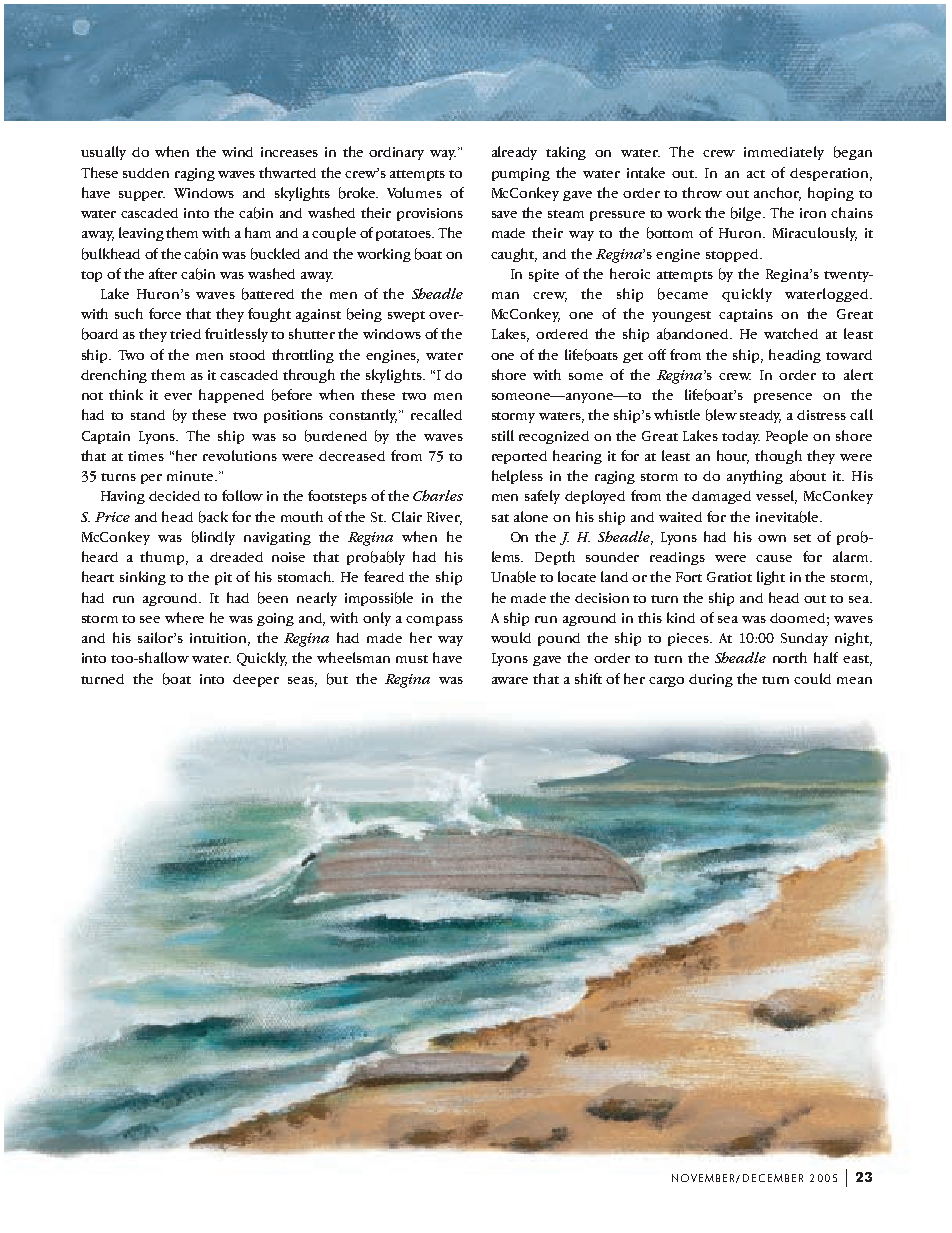 This screenshot has height=1233, width=952. Describe the element at coordinates (510, 680) in the screenshot. I see `aware` at that location.
